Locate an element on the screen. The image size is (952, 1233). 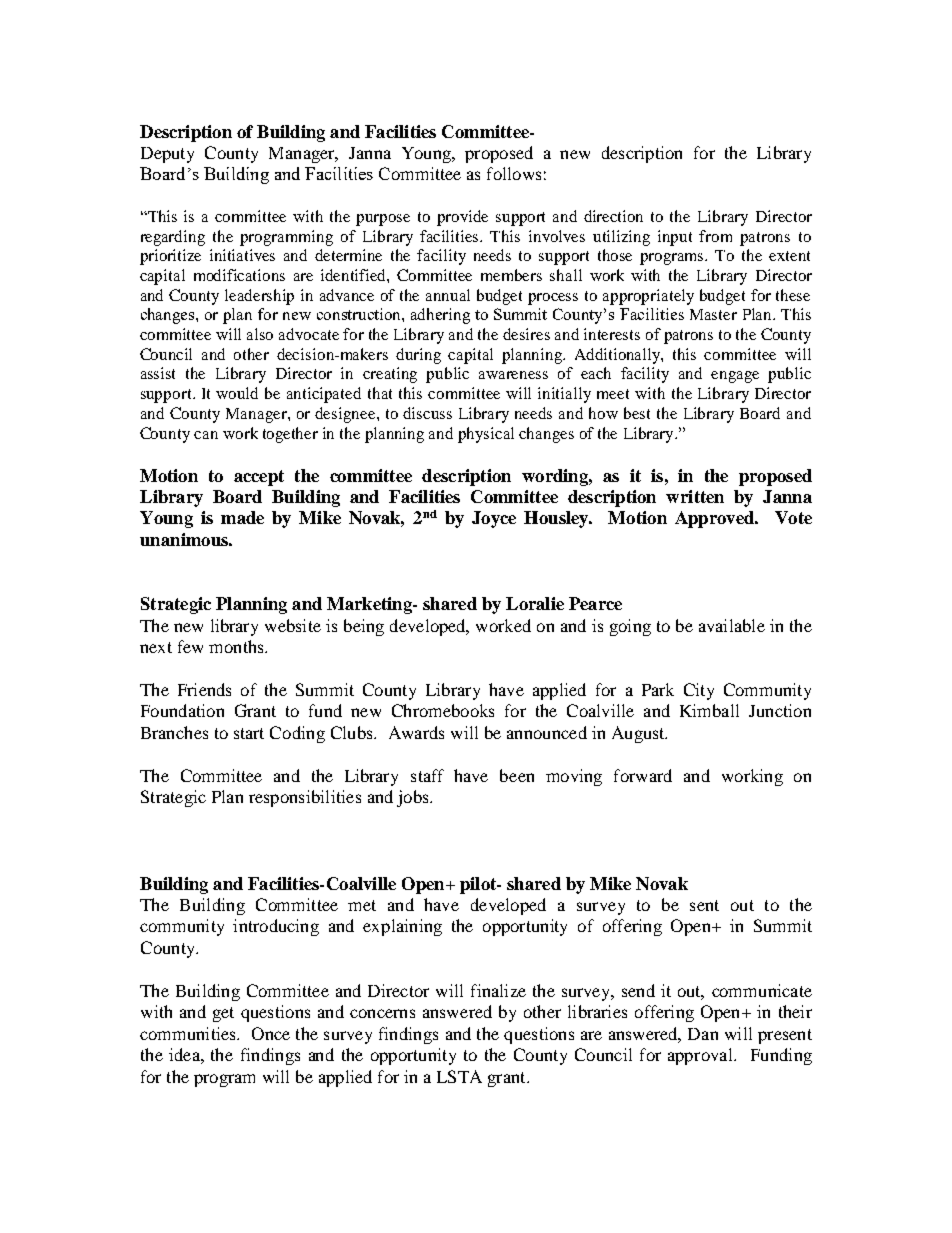
initiatives is located at coordinates (242, 255).
